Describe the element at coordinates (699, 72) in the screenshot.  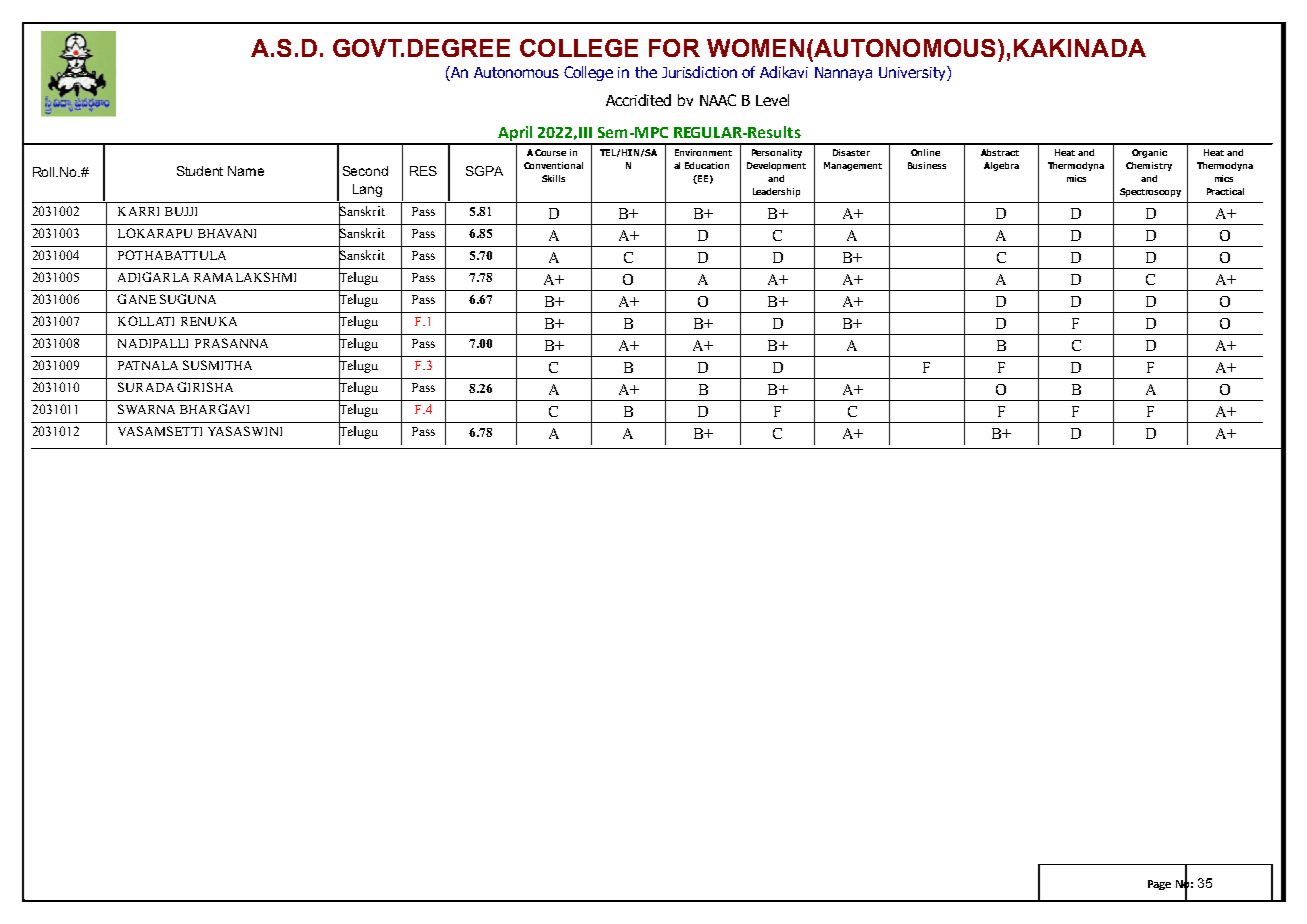
I see `Jurisdiction` at that location.
